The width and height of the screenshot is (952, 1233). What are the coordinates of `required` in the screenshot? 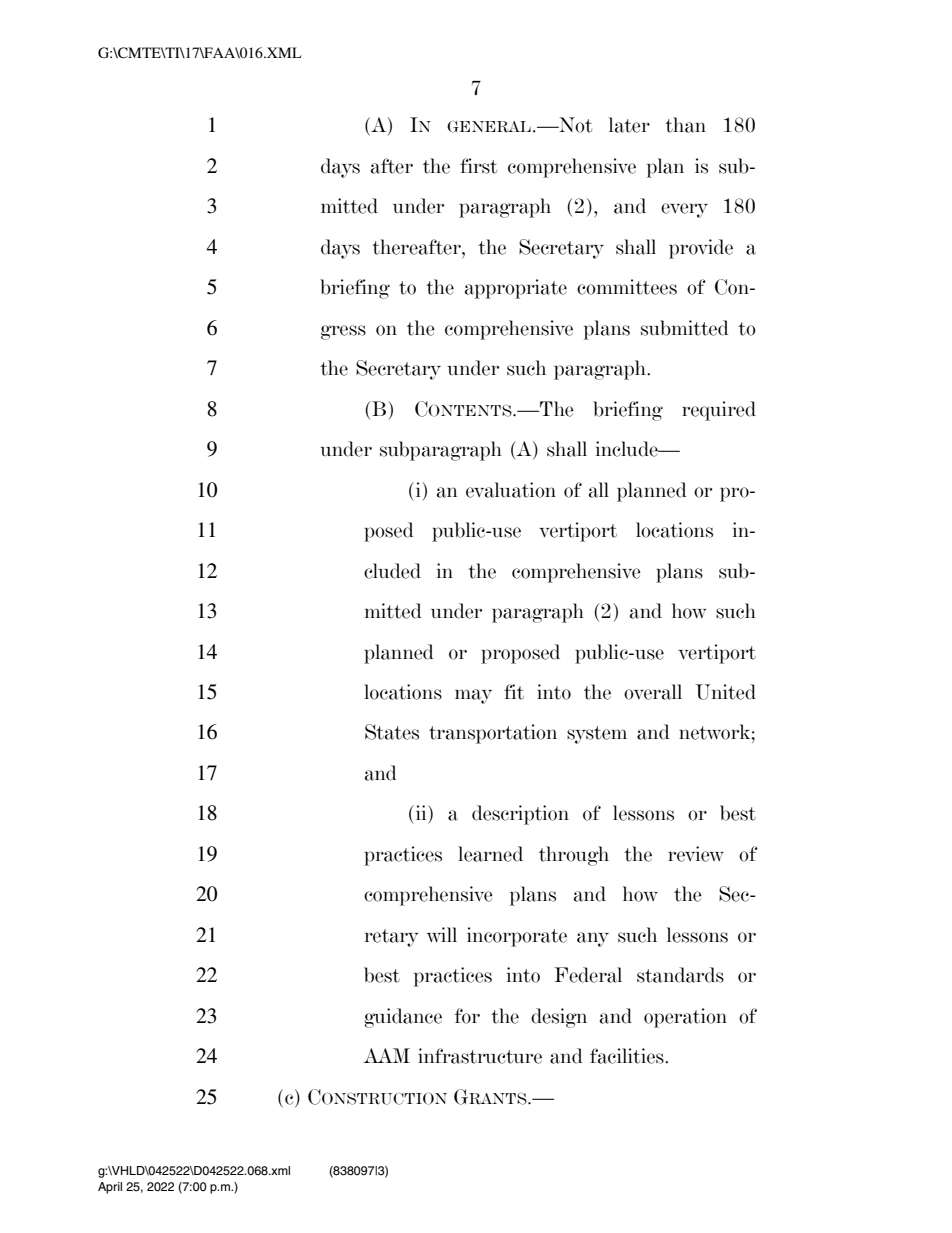 It's located at (719, 411).
